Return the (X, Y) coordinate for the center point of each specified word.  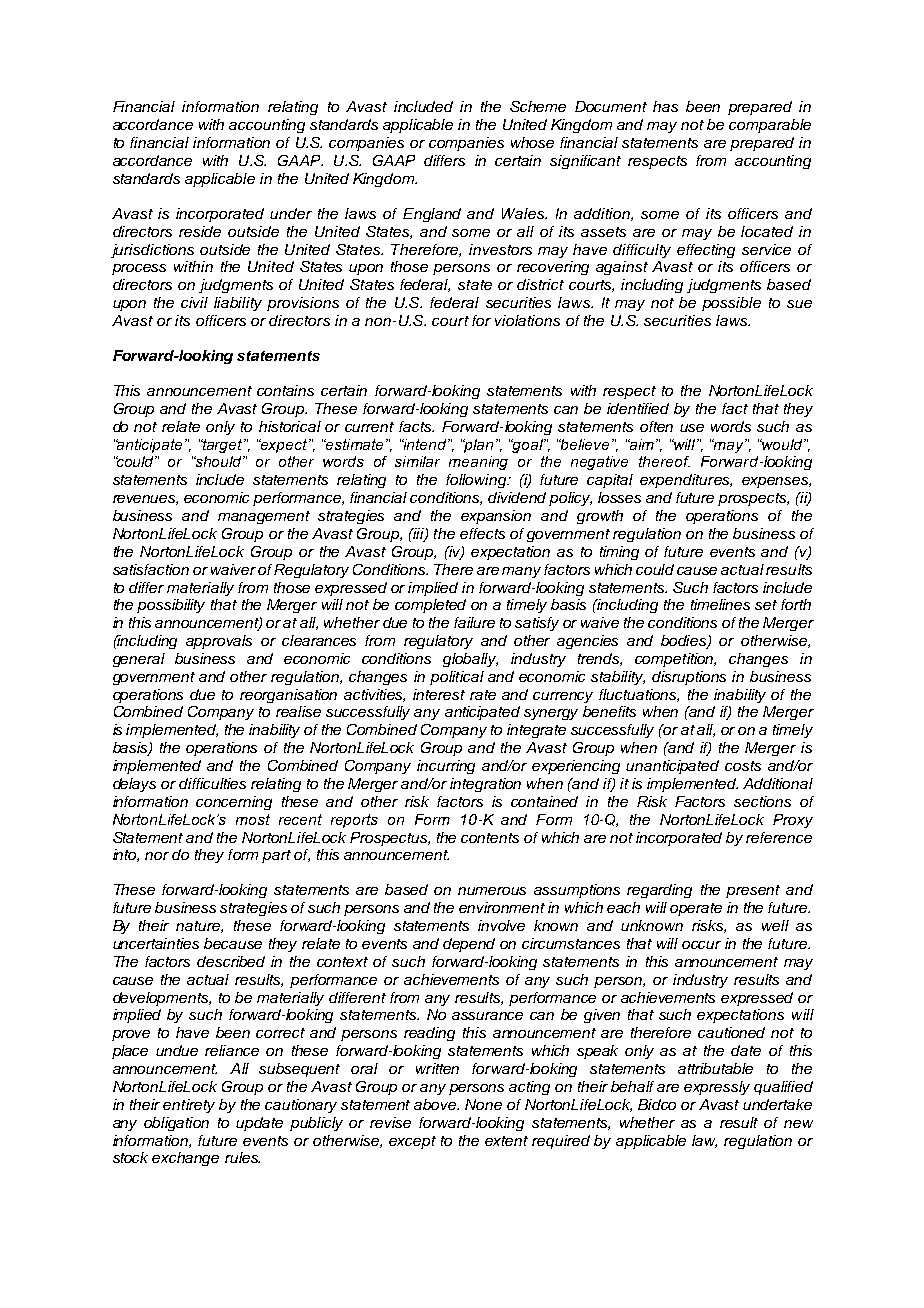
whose (532, 142)
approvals (219, 642)
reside (200, 231)
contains (285, 390)
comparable (770, 126)
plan (478, 446)
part (276, 856)
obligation (176, 1124)
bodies (685, 642)
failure (474, 622)
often (656, 426)
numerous (492, 891)
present (753, 891)
